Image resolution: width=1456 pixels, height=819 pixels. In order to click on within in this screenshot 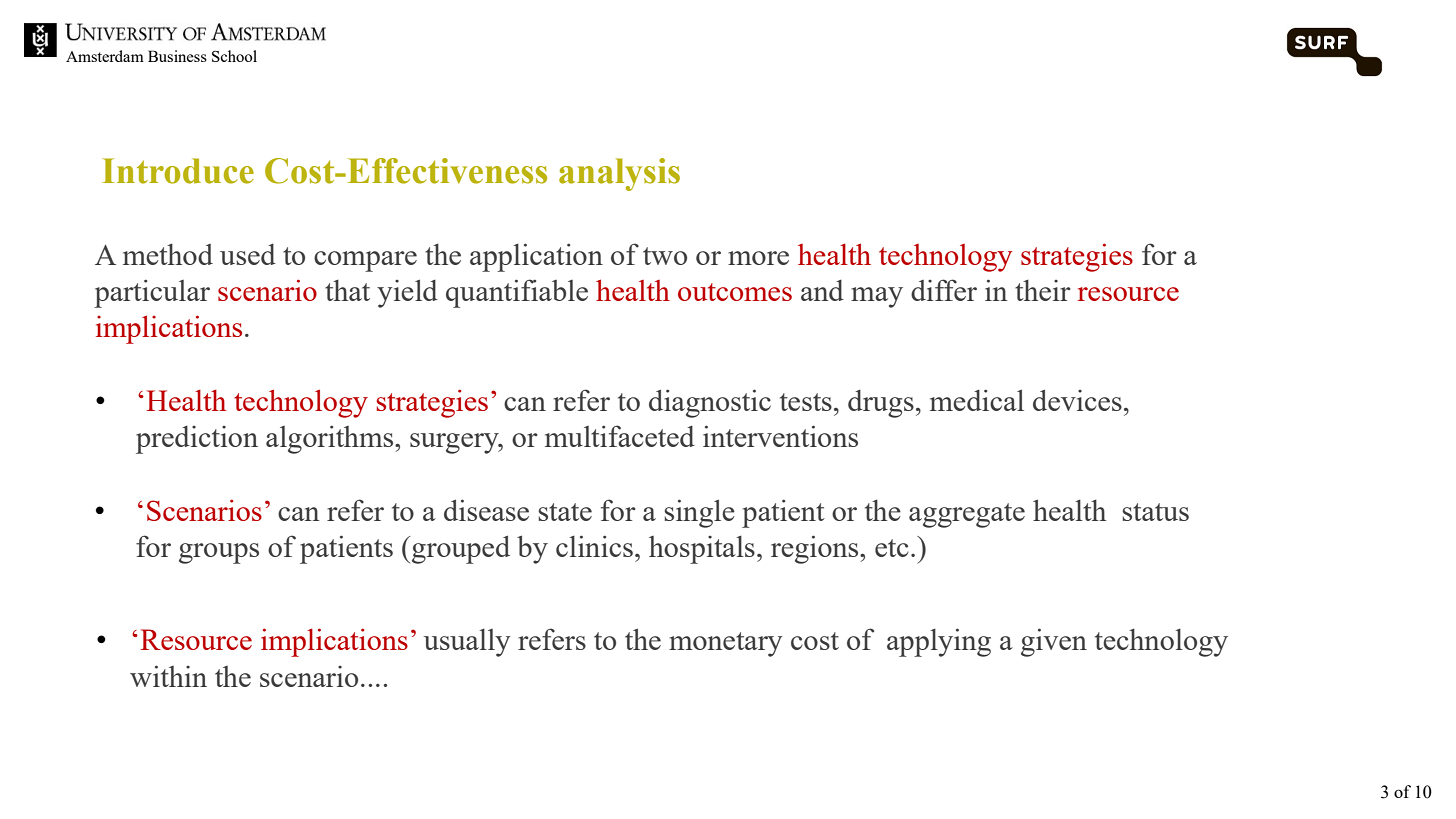, I will do `click(168, 676)`.
